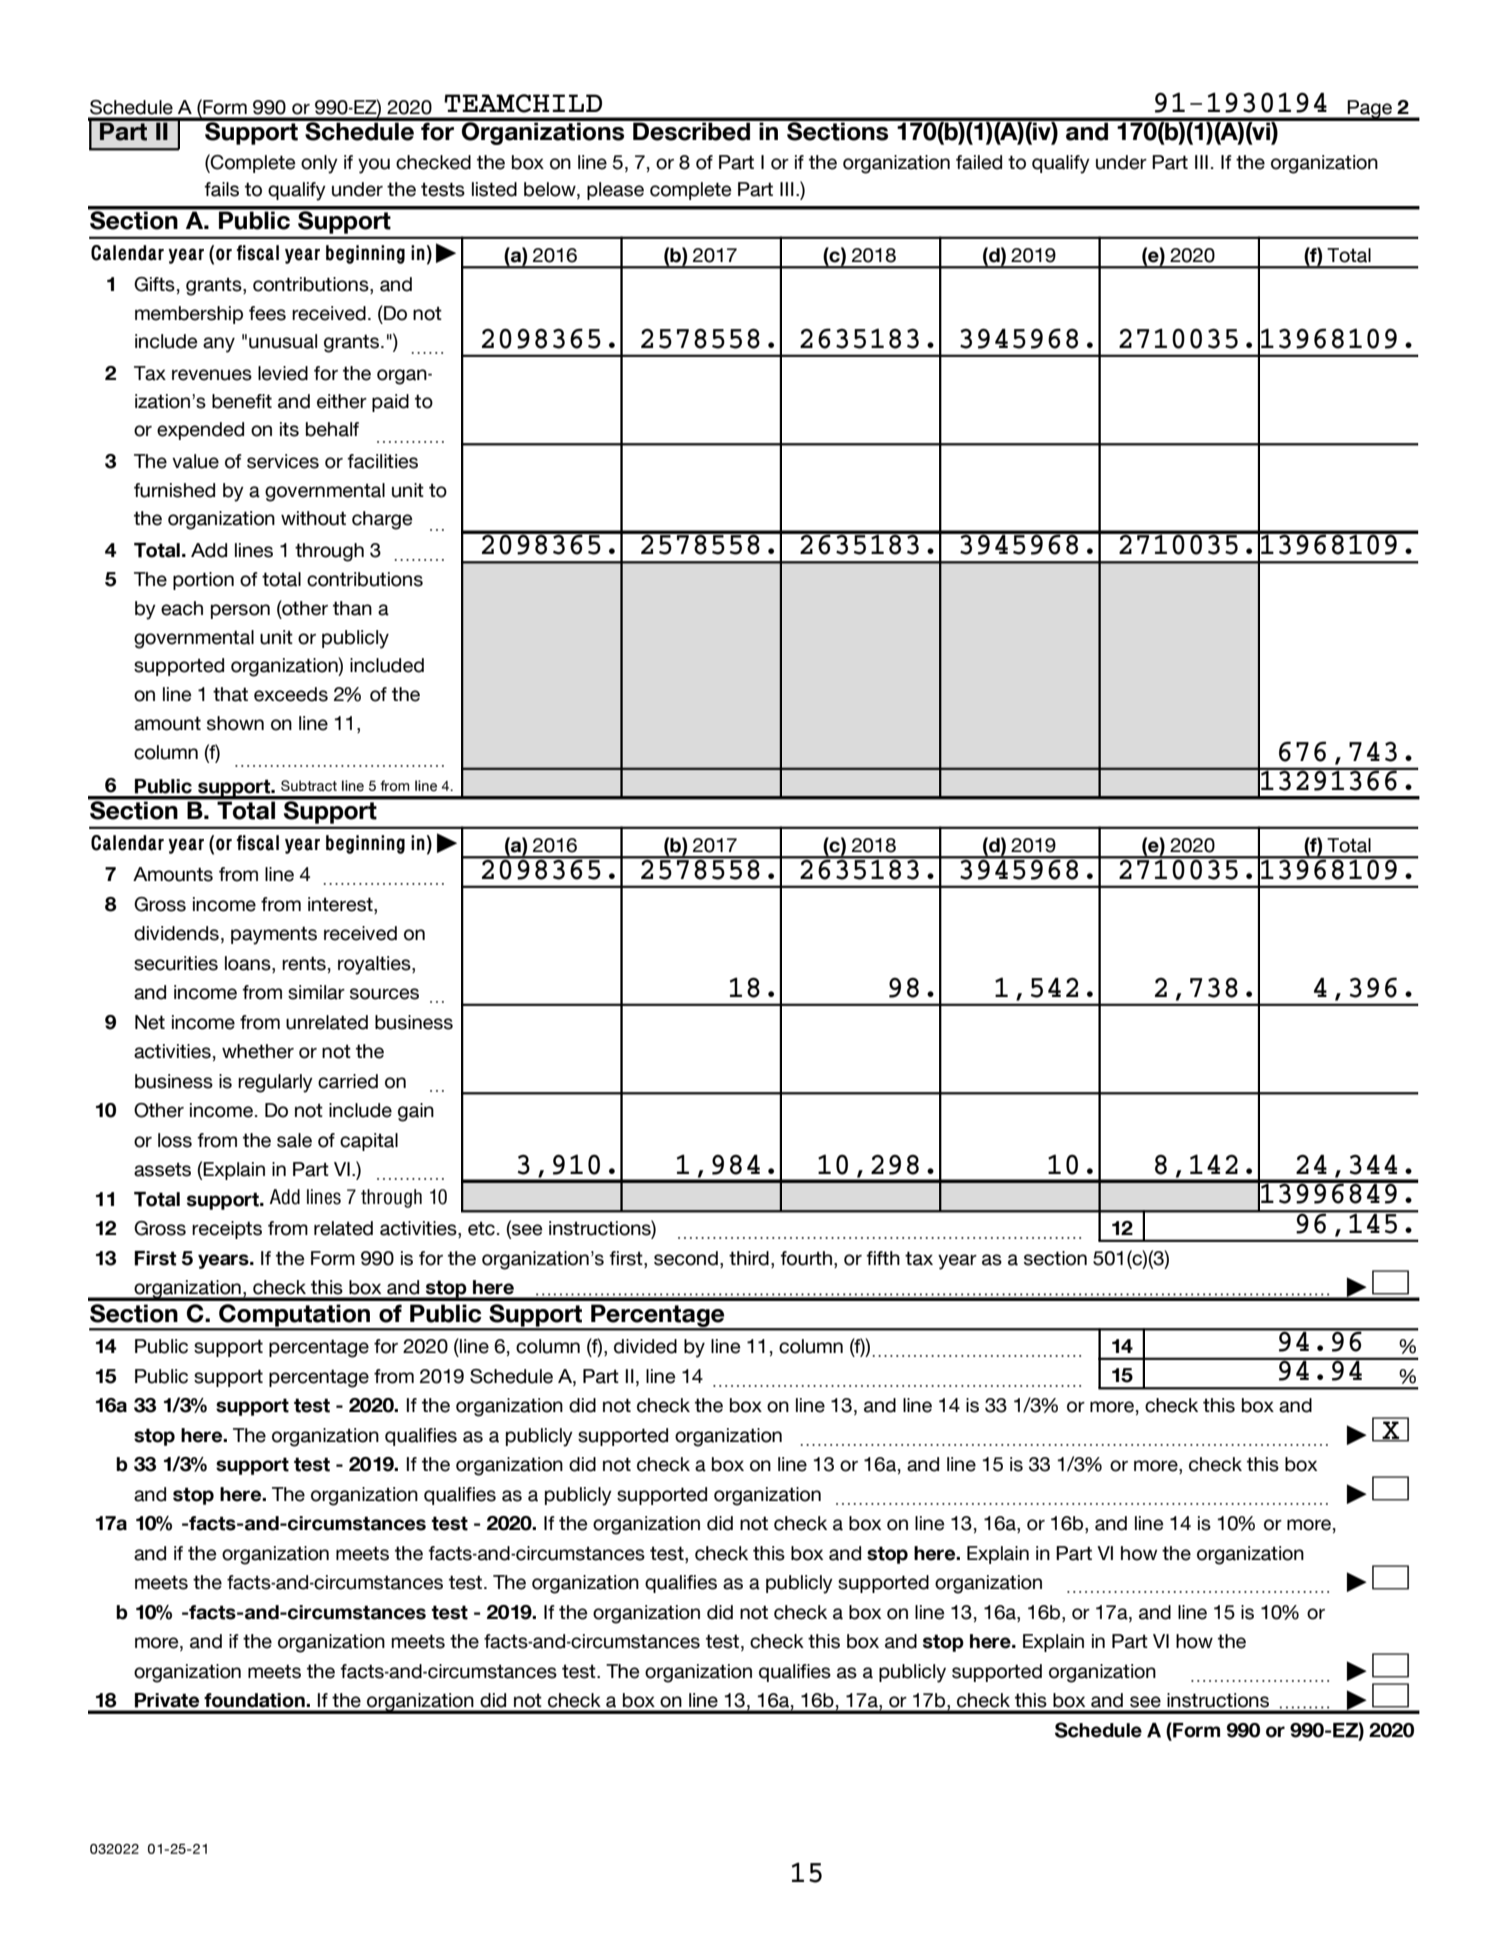 The height and width of the page is (1947, 1505). Describe the element at coordinates (221, 189) in the page. I see `fails` at that location.
